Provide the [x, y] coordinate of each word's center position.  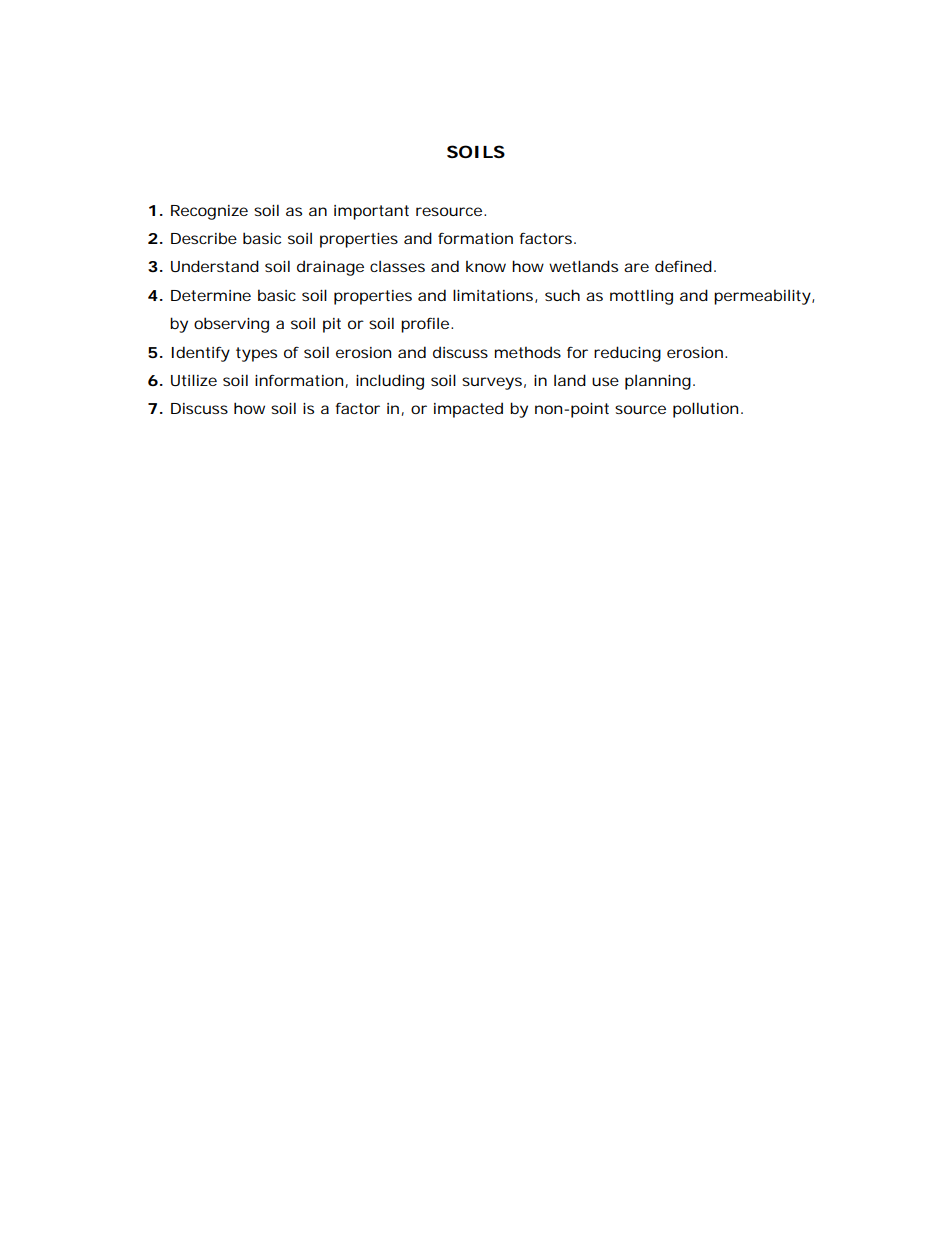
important [371, 212]
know [486, 266]
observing [231, 325]
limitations [494, 296]
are [636, 267]
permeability [762, 297]
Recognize [209, 212]
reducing [627, 354]
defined [683, 266]
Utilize [194, 380]
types [256, 354]
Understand [215, 266]
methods [528, 352]
